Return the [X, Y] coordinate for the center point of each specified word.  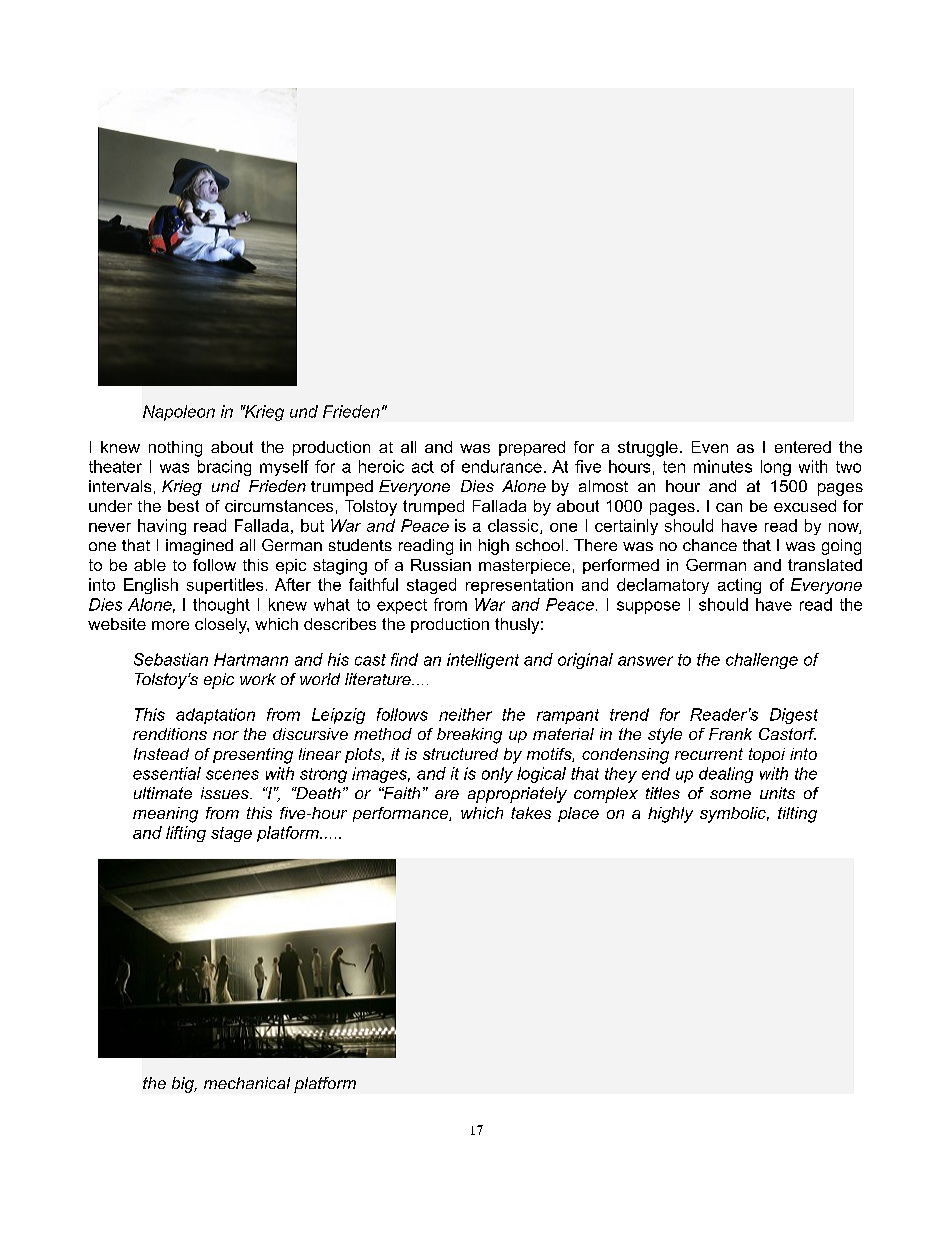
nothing [175, 449]
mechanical [247, 1083]
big [184, 1085]
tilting [797, 815]
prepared [532, 448]
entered [803, 447]
